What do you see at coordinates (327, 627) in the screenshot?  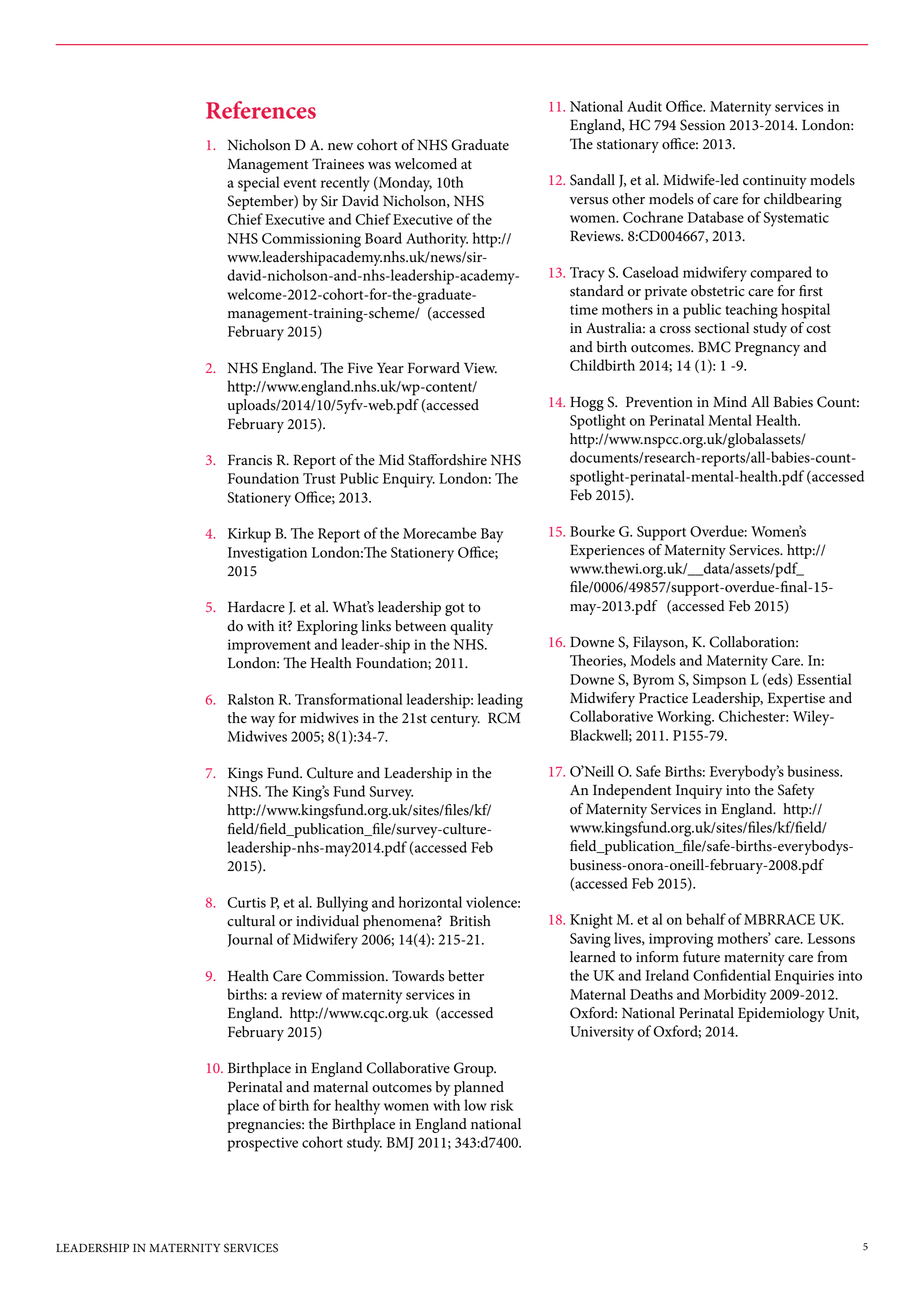 I see `Exploring` at bounding box center [327, 627].
